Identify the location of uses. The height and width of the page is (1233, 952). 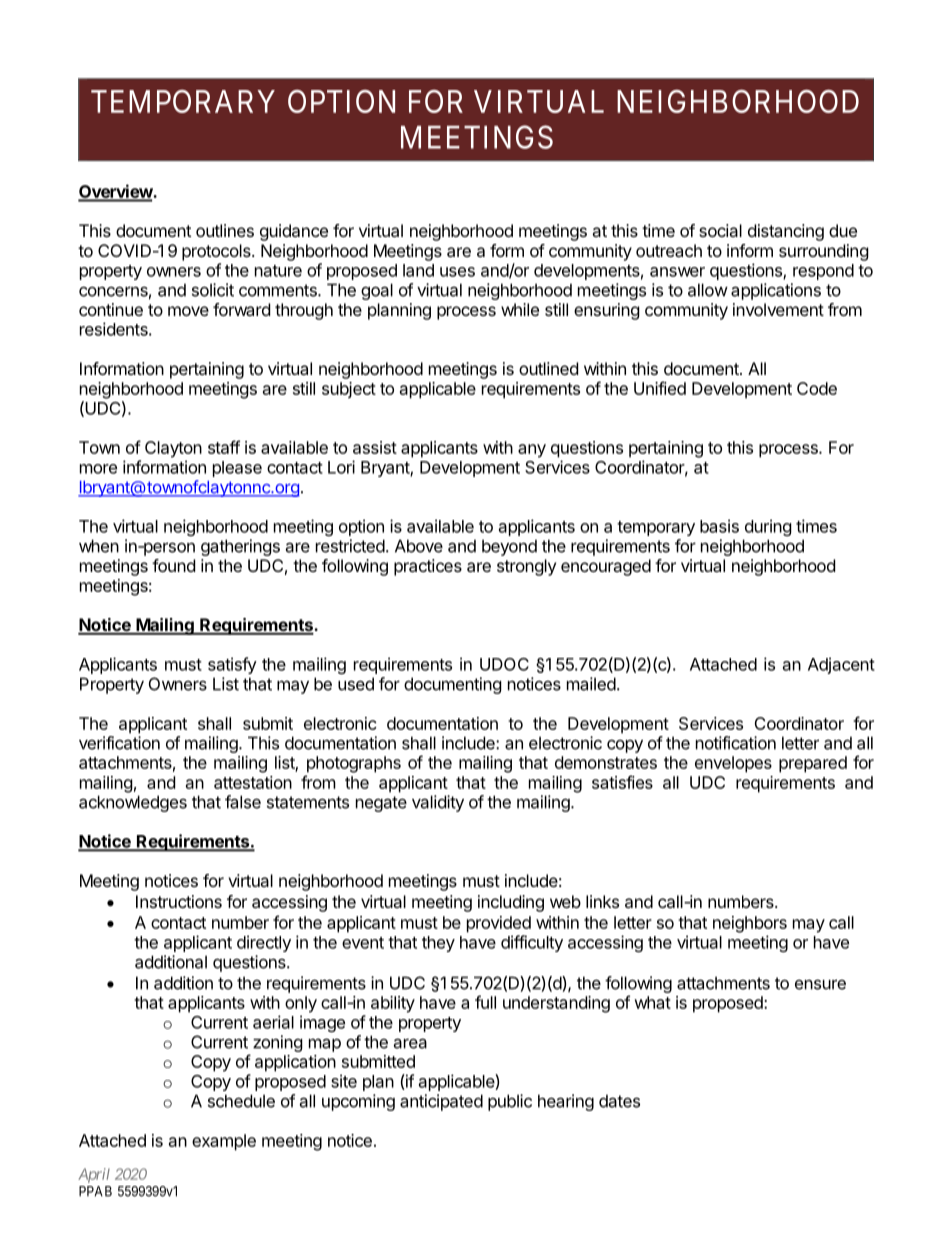
(457, 272).
